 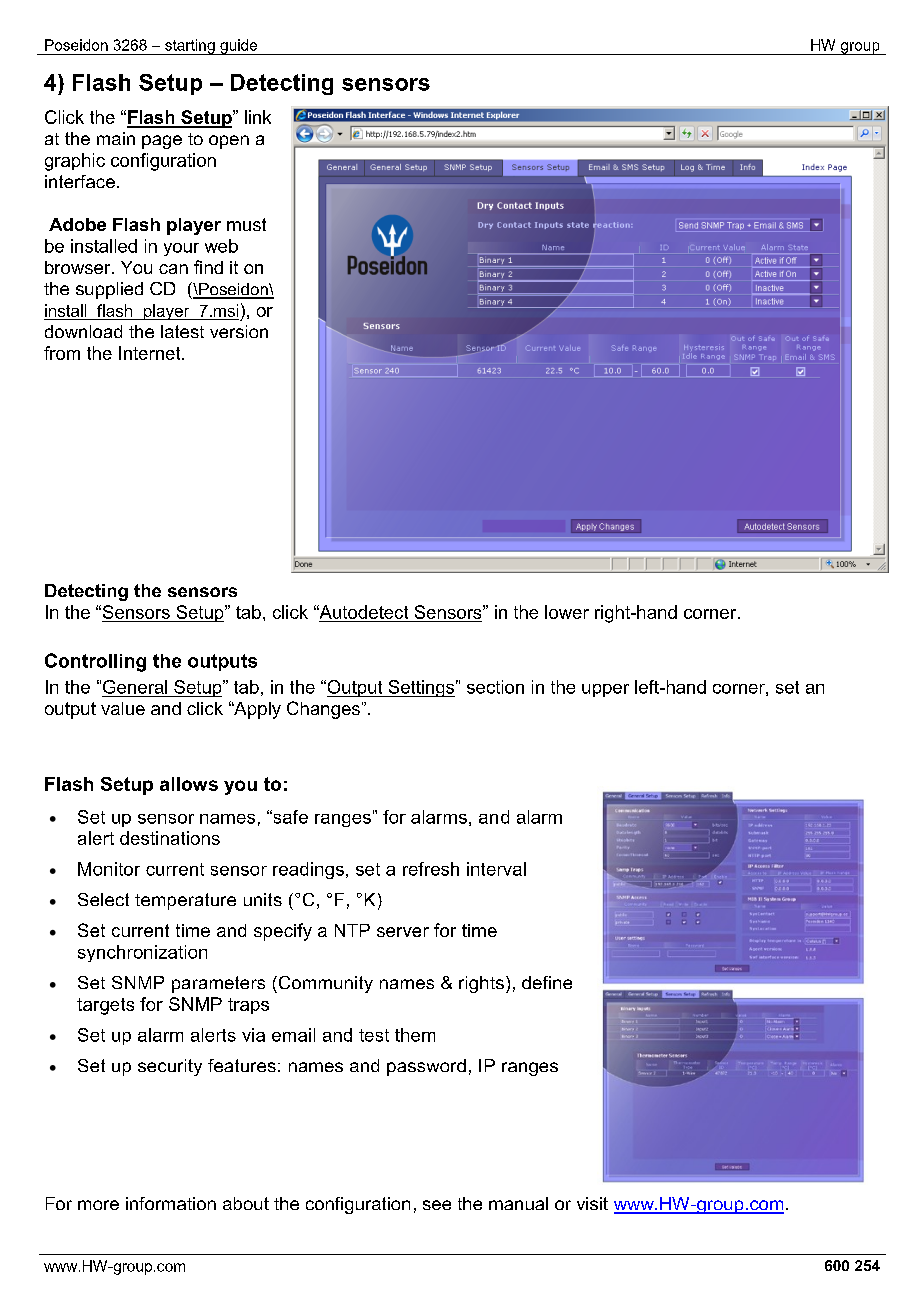 I want to click on manual, so click(x=518, y=1203).
